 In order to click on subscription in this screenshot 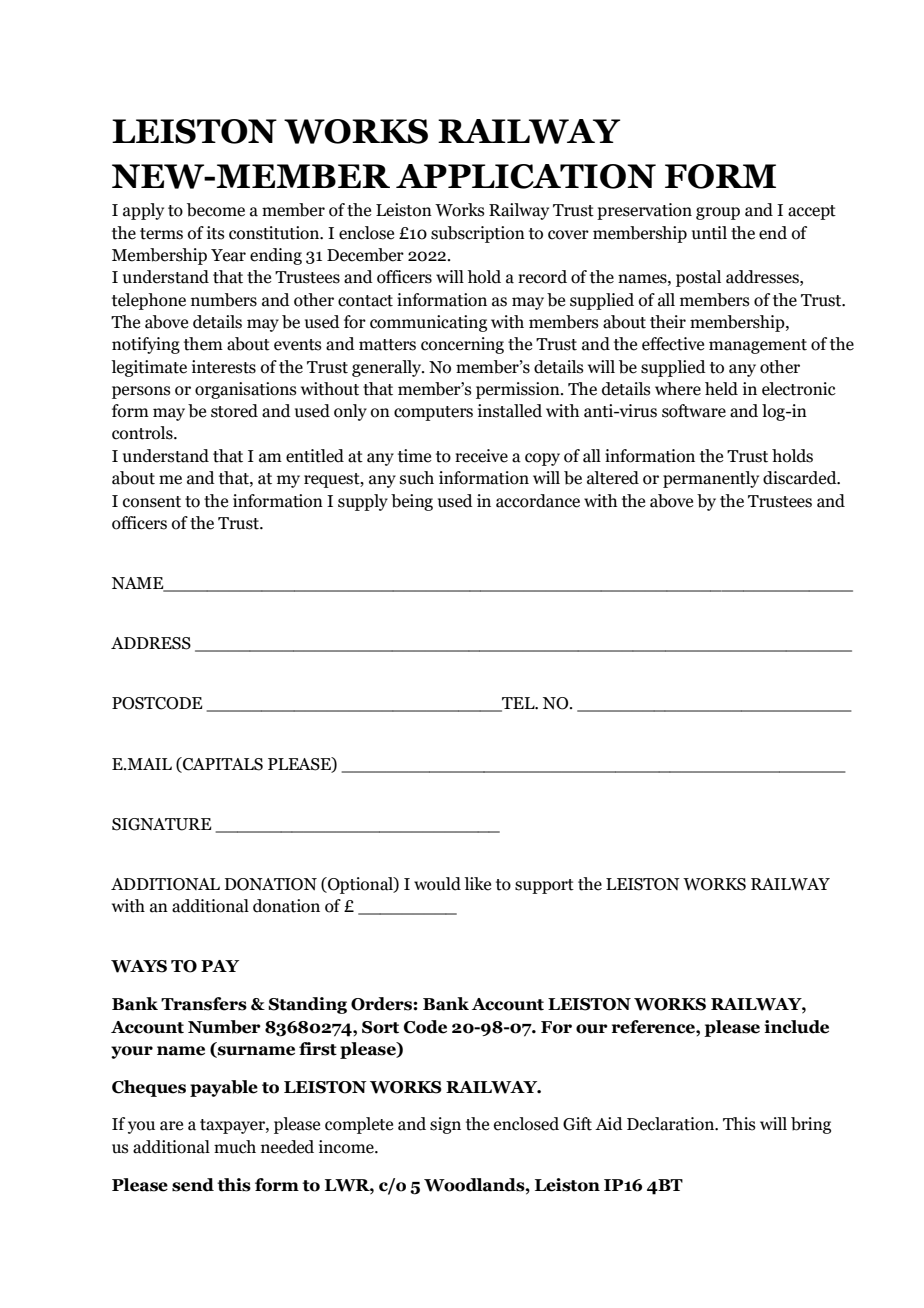, I will do `click(478, 234)`.
